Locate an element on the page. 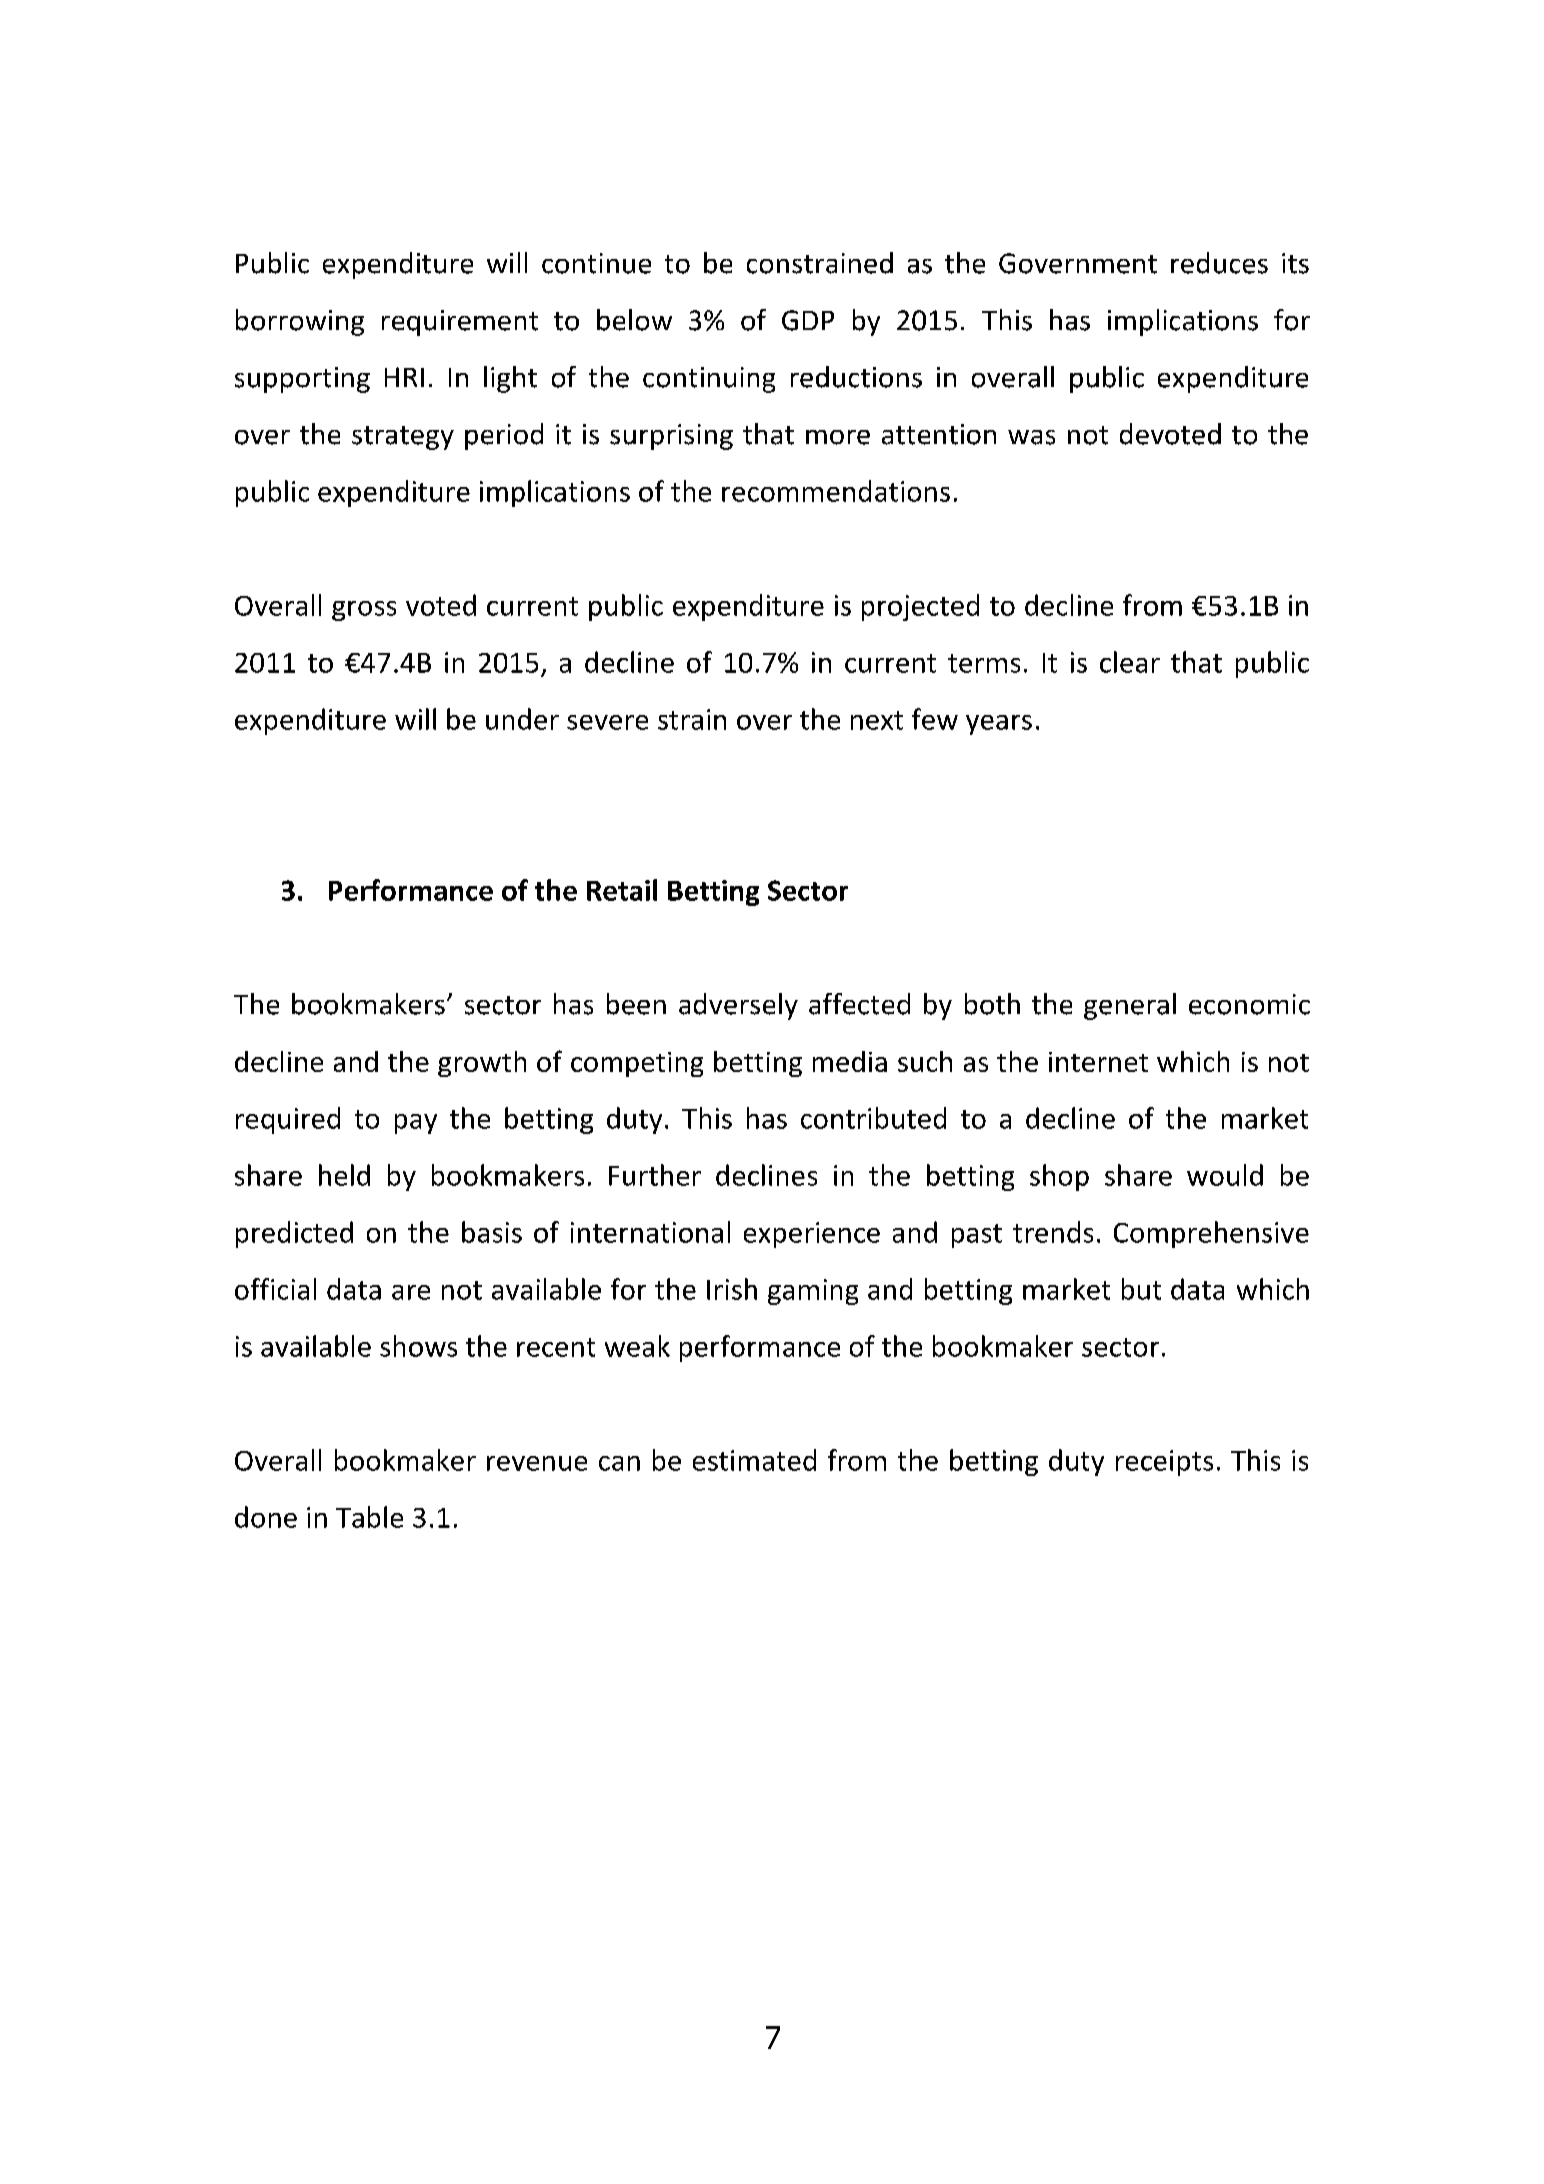  Retail is located at coordinates (622, 890).
